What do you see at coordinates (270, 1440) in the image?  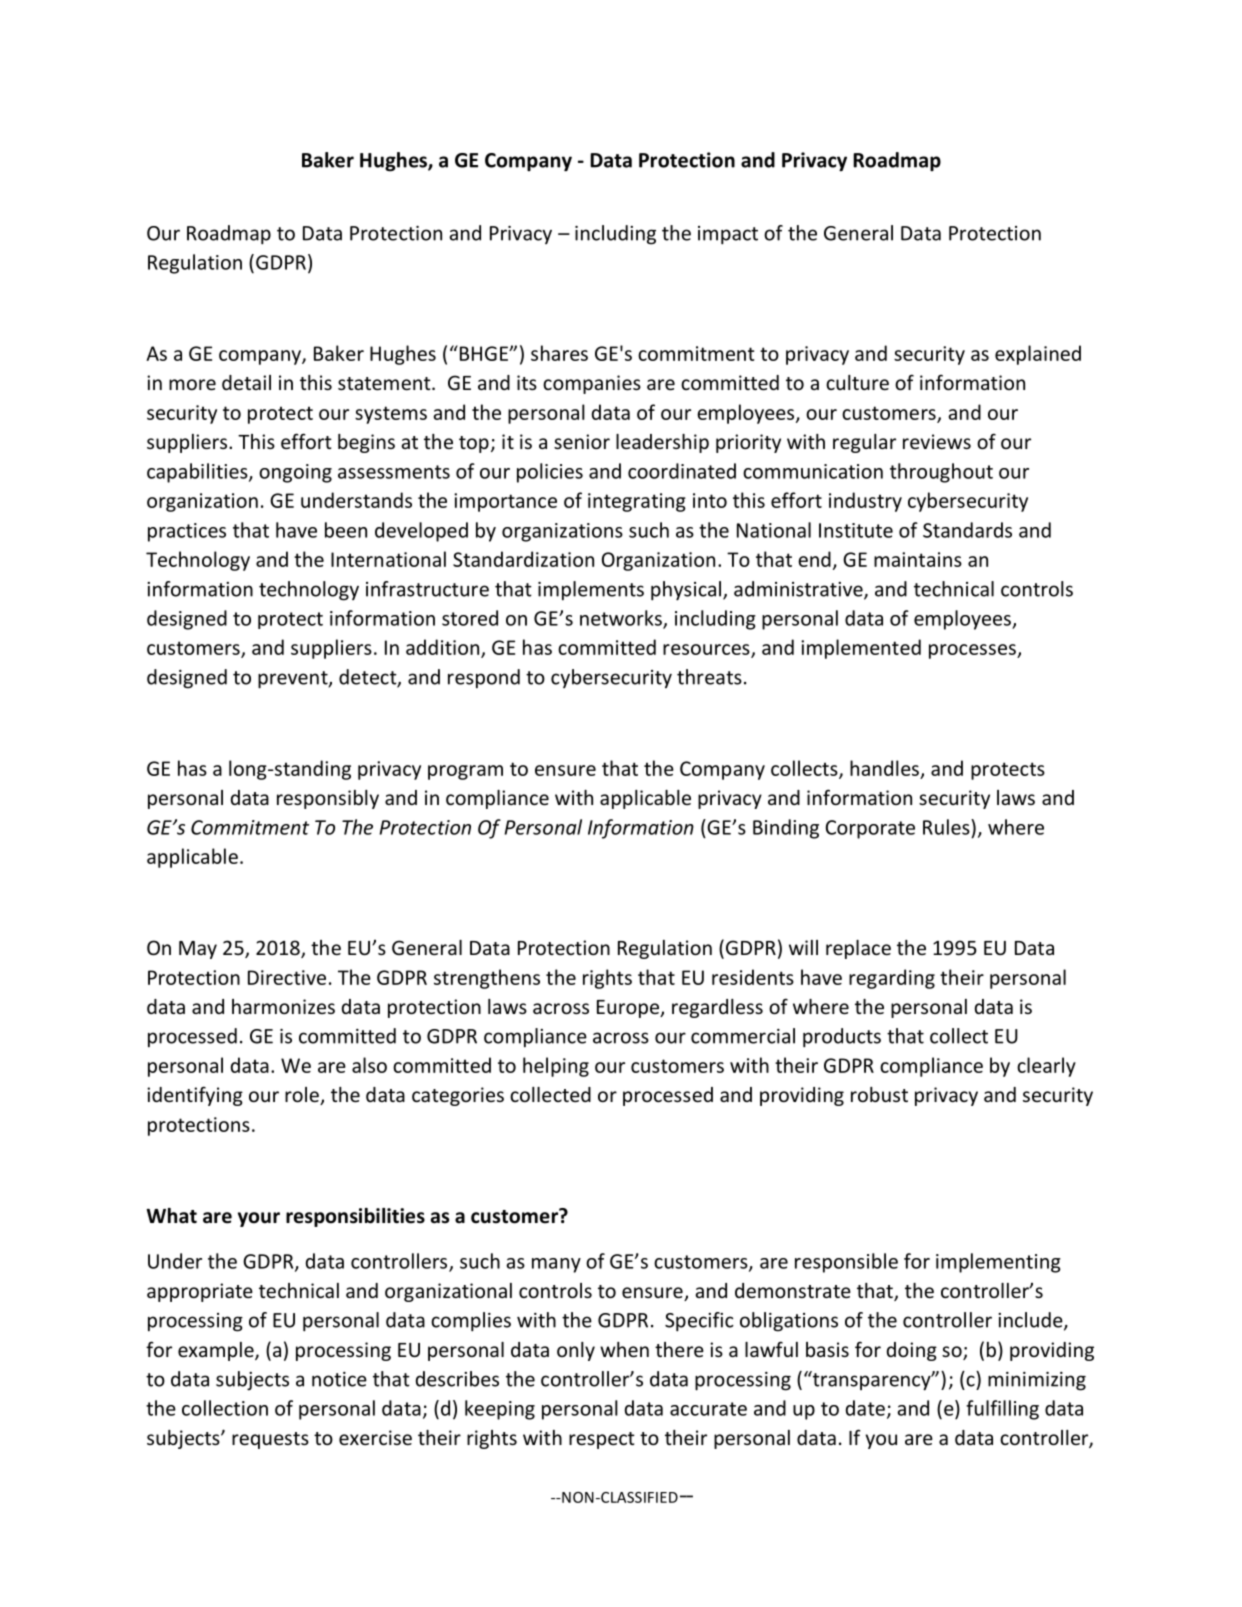 I see `requests` at bounding box center [270, 1440].
